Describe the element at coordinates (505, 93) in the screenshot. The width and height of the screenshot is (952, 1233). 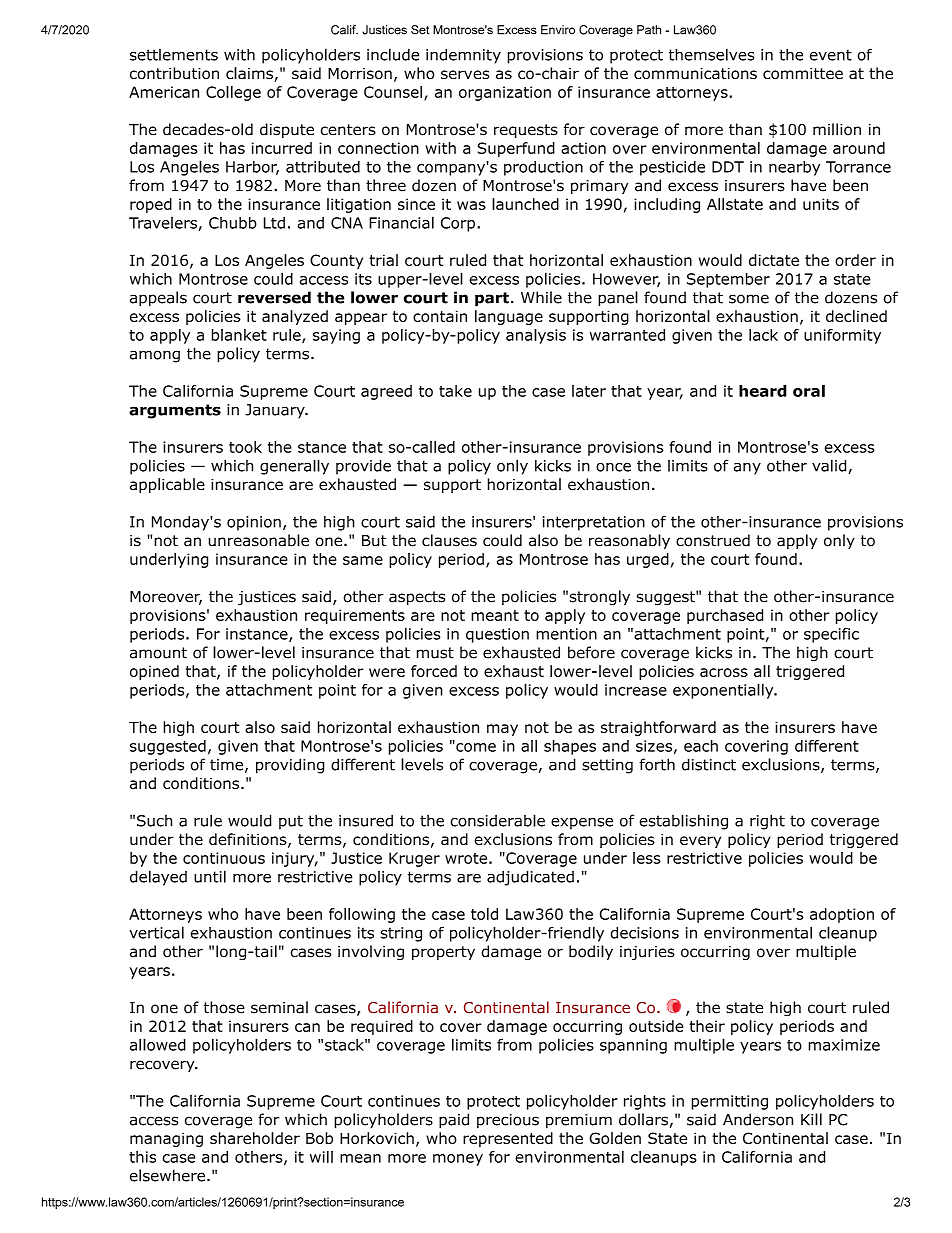
I see `organization` at that location.
